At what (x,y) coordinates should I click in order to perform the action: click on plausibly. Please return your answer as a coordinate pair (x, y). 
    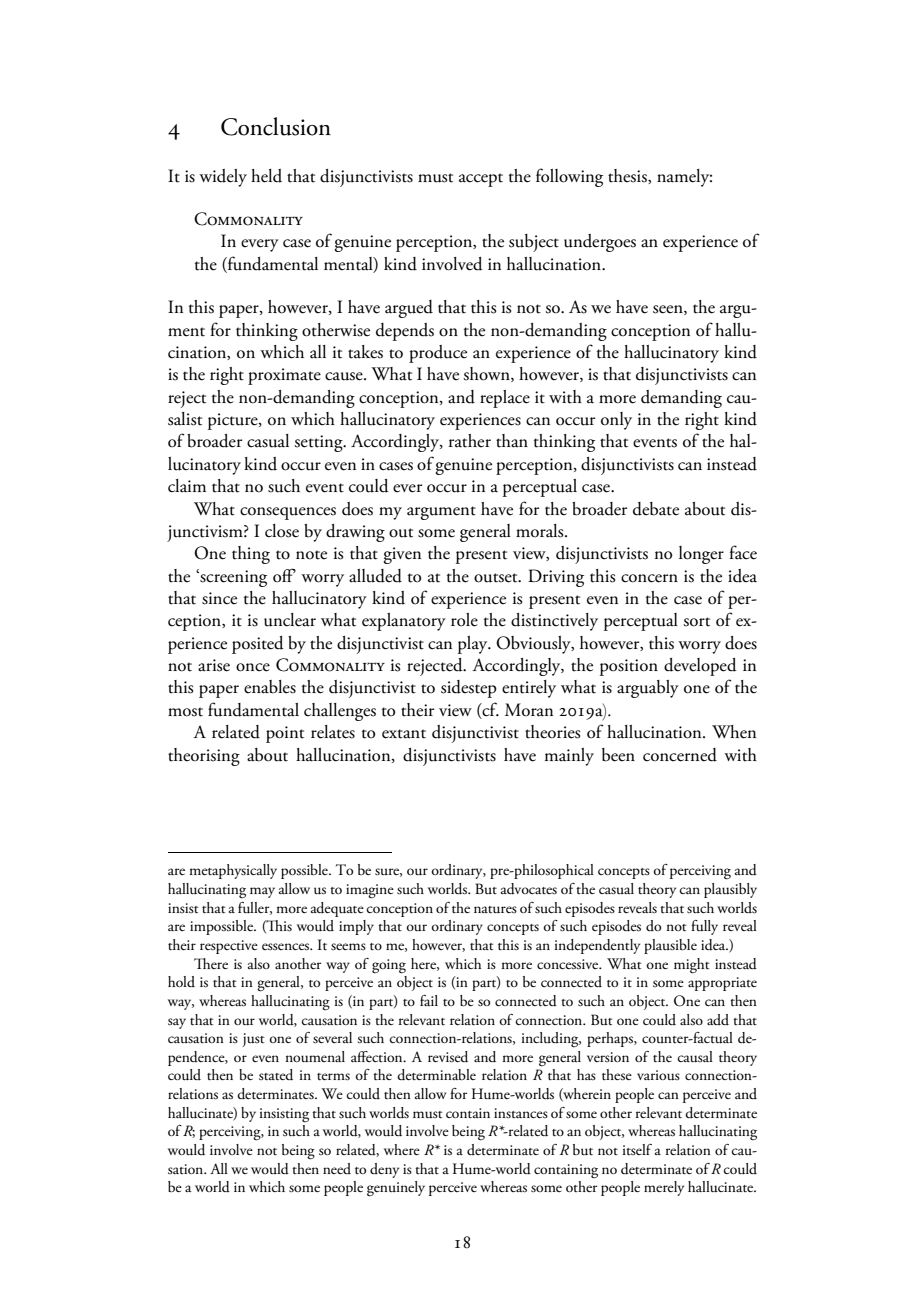
    Looking at the image, I should click on (730, 890).
